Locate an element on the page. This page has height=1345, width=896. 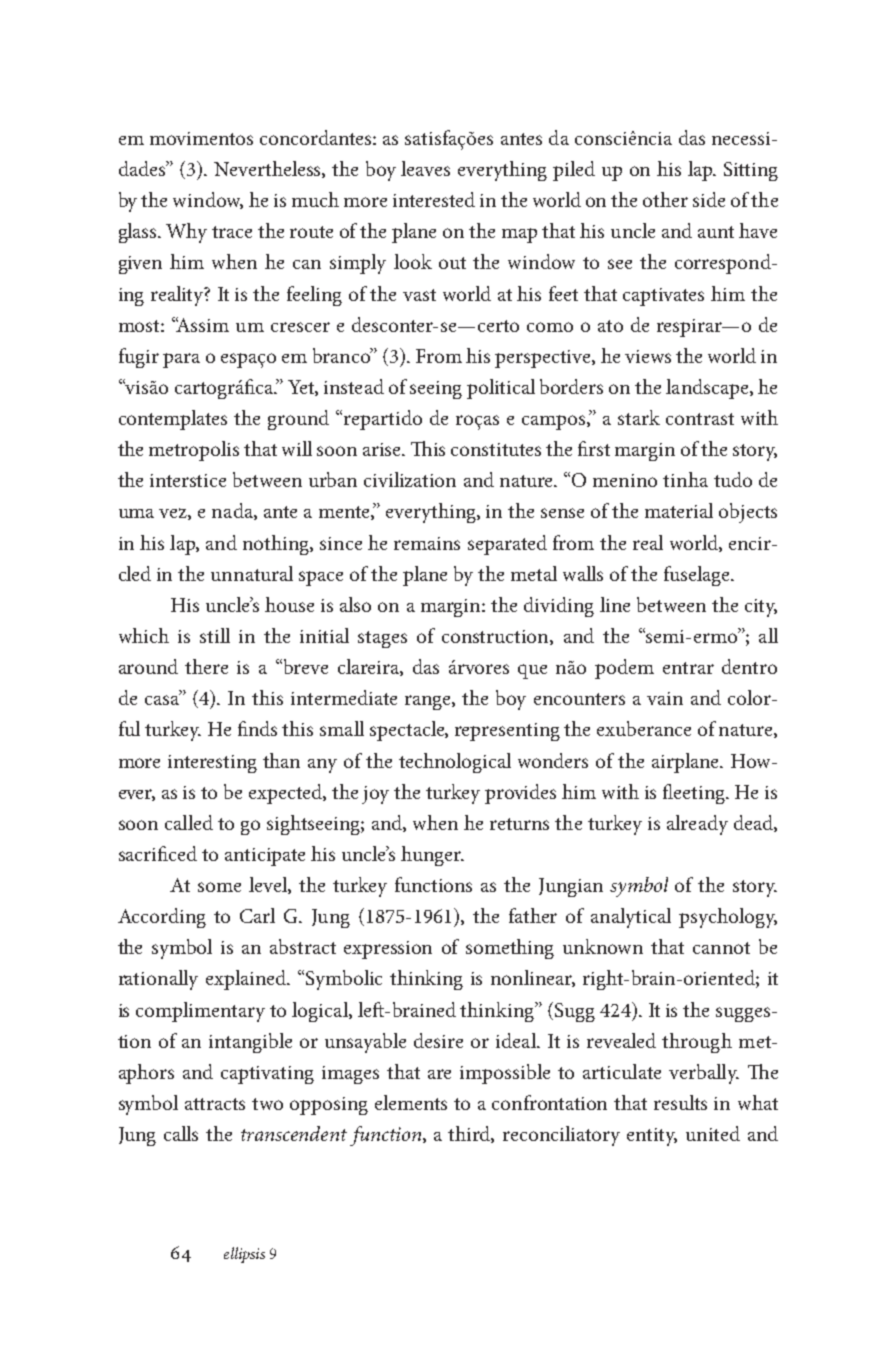
remains is located at coordinates (427, 543).
